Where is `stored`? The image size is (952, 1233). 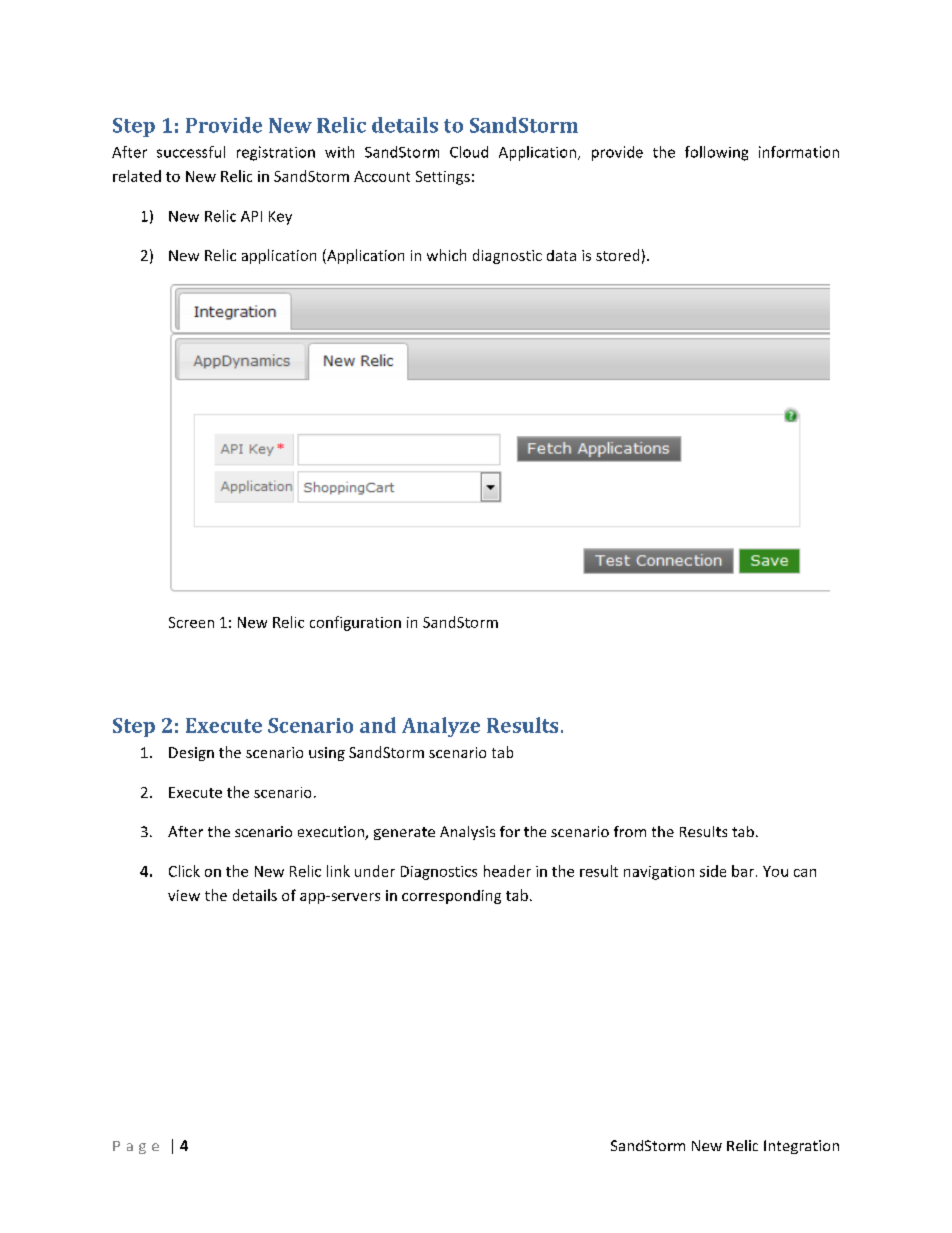
stored is located at coordinates (617, 255).
